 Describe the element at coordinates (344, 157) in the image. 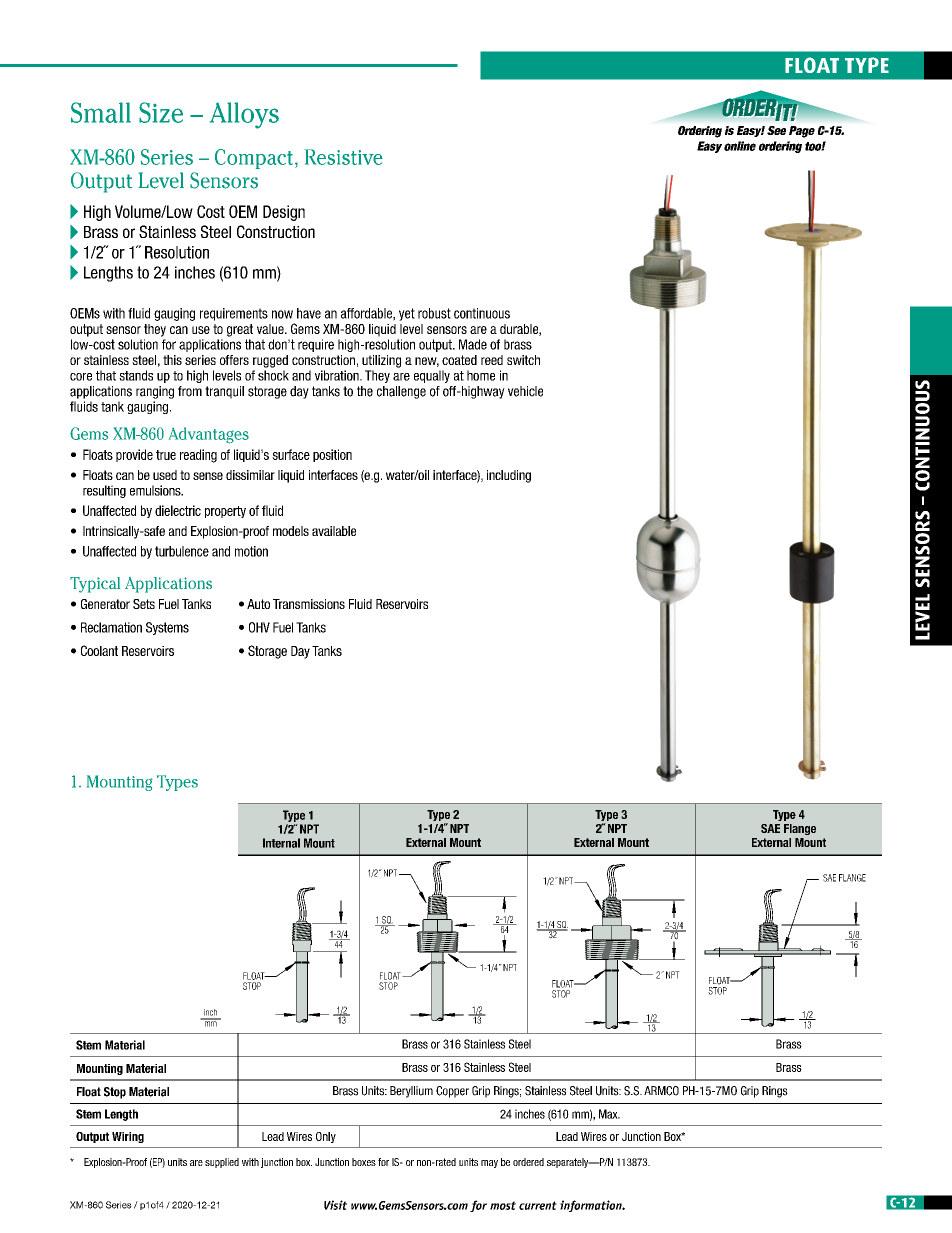

I see `Resistive` at that location.
